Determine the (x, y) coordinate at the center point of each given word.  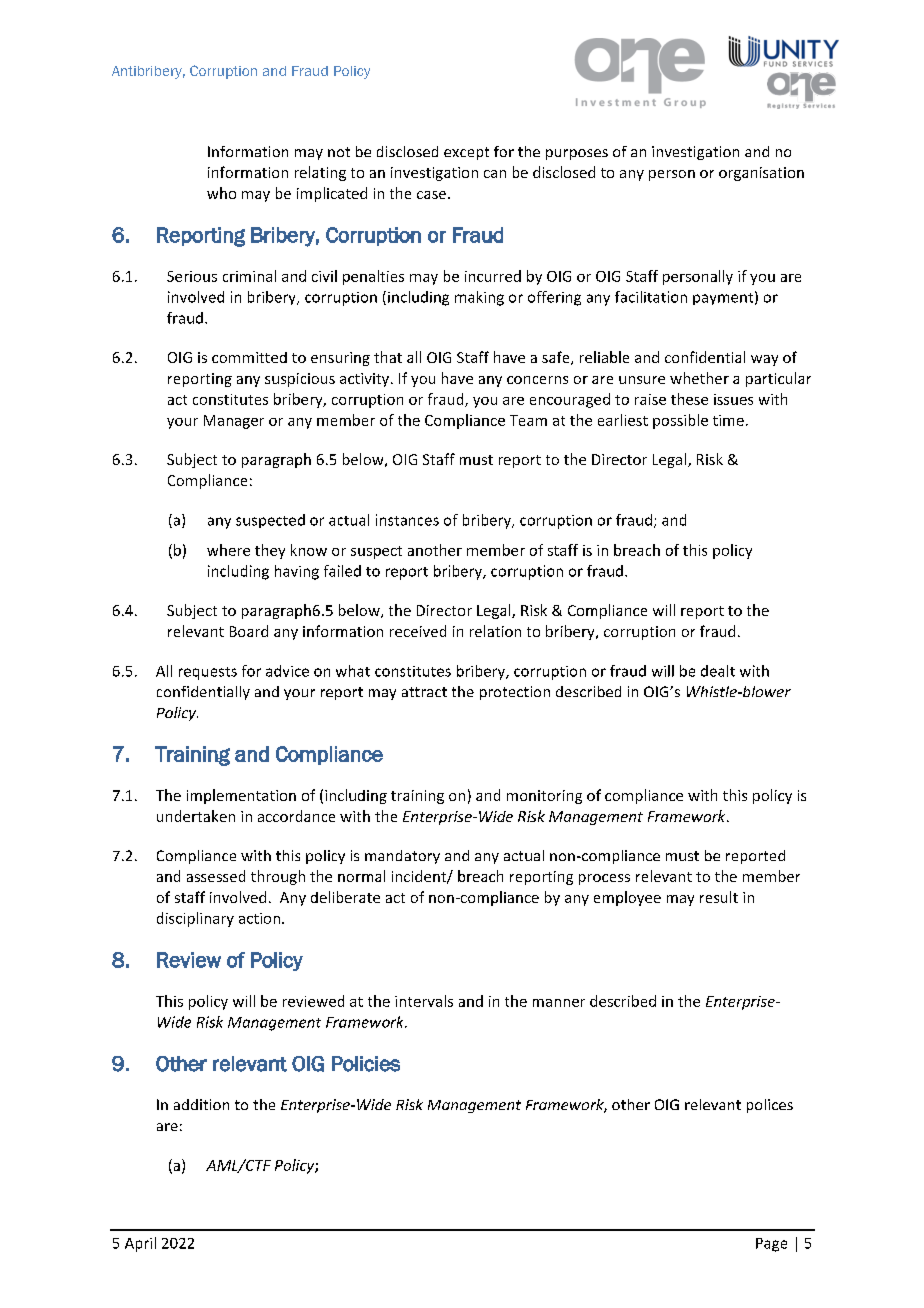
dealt (718, 671)
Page (771, 1245)
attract (424, 692)
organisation (761, 174)
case (433, 195)
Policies (366, 1064)
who (221, 193)
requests (208, 673)
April (140, 1244)
